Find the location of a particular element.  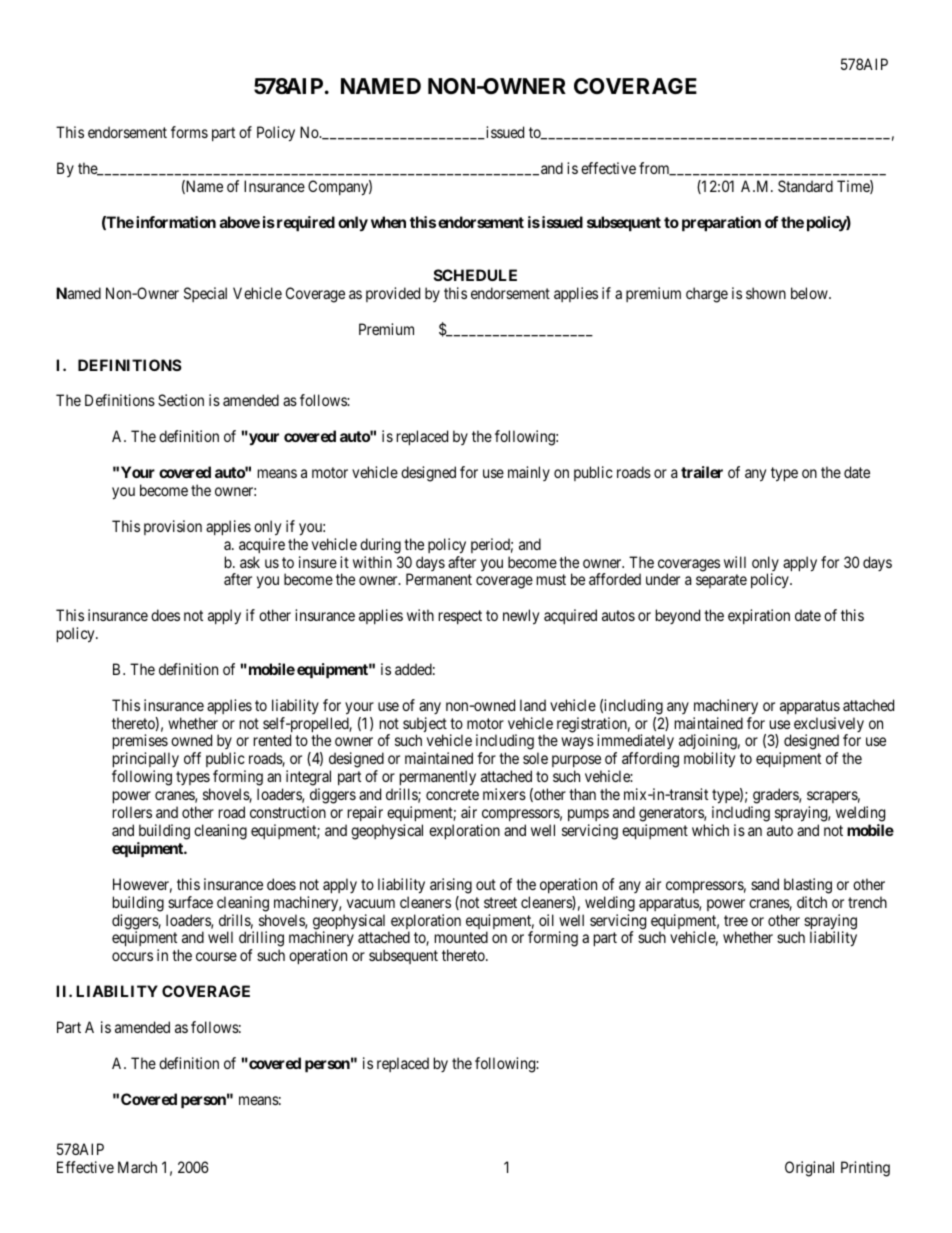

construction is located at coordinates (288, 812).
